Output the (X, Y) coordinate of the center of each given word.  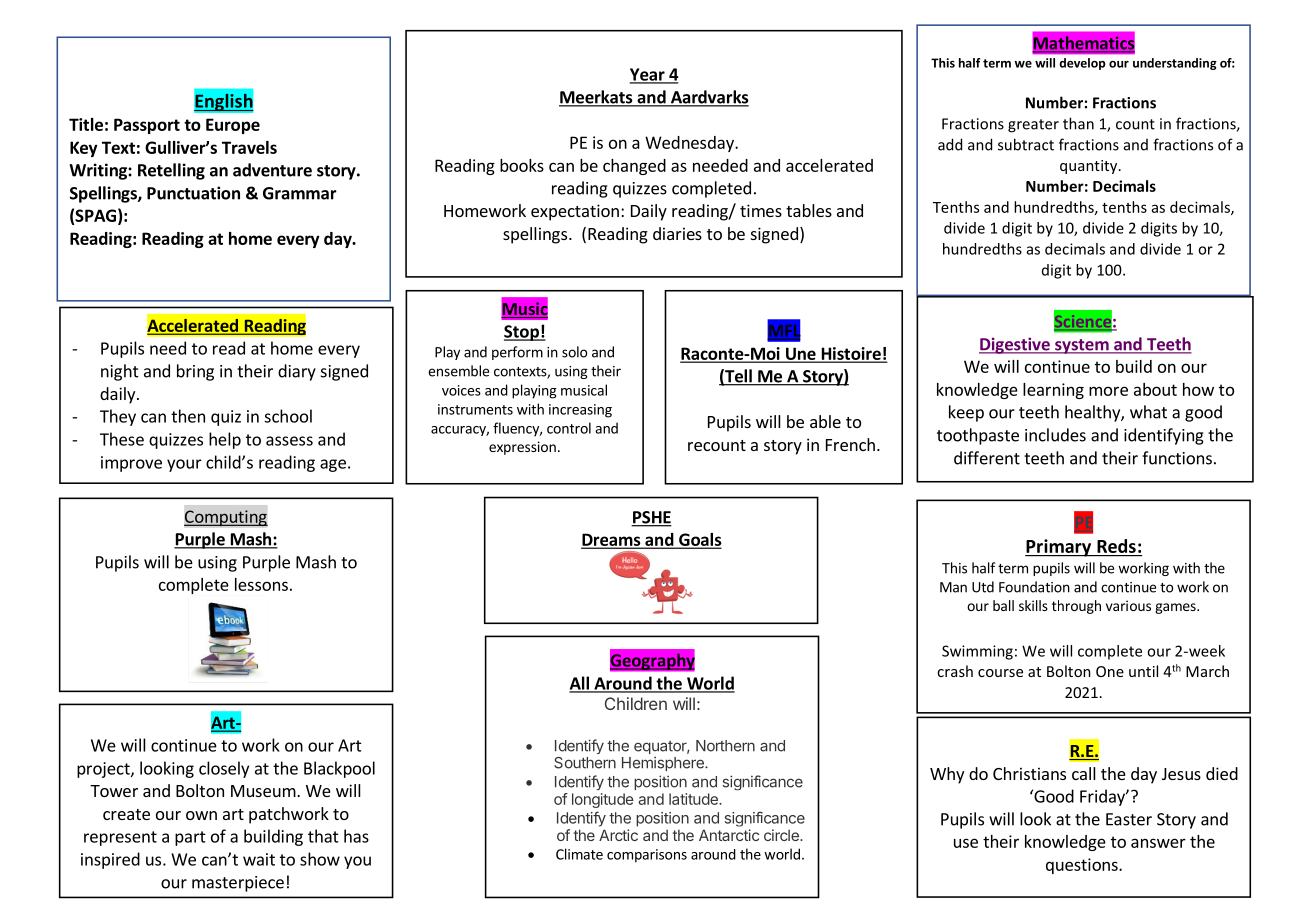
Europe (233, 126)
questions (1083, 866)
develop (1082, 64)
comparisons (647, 856)
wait (259, 859)
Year (648, 75)
